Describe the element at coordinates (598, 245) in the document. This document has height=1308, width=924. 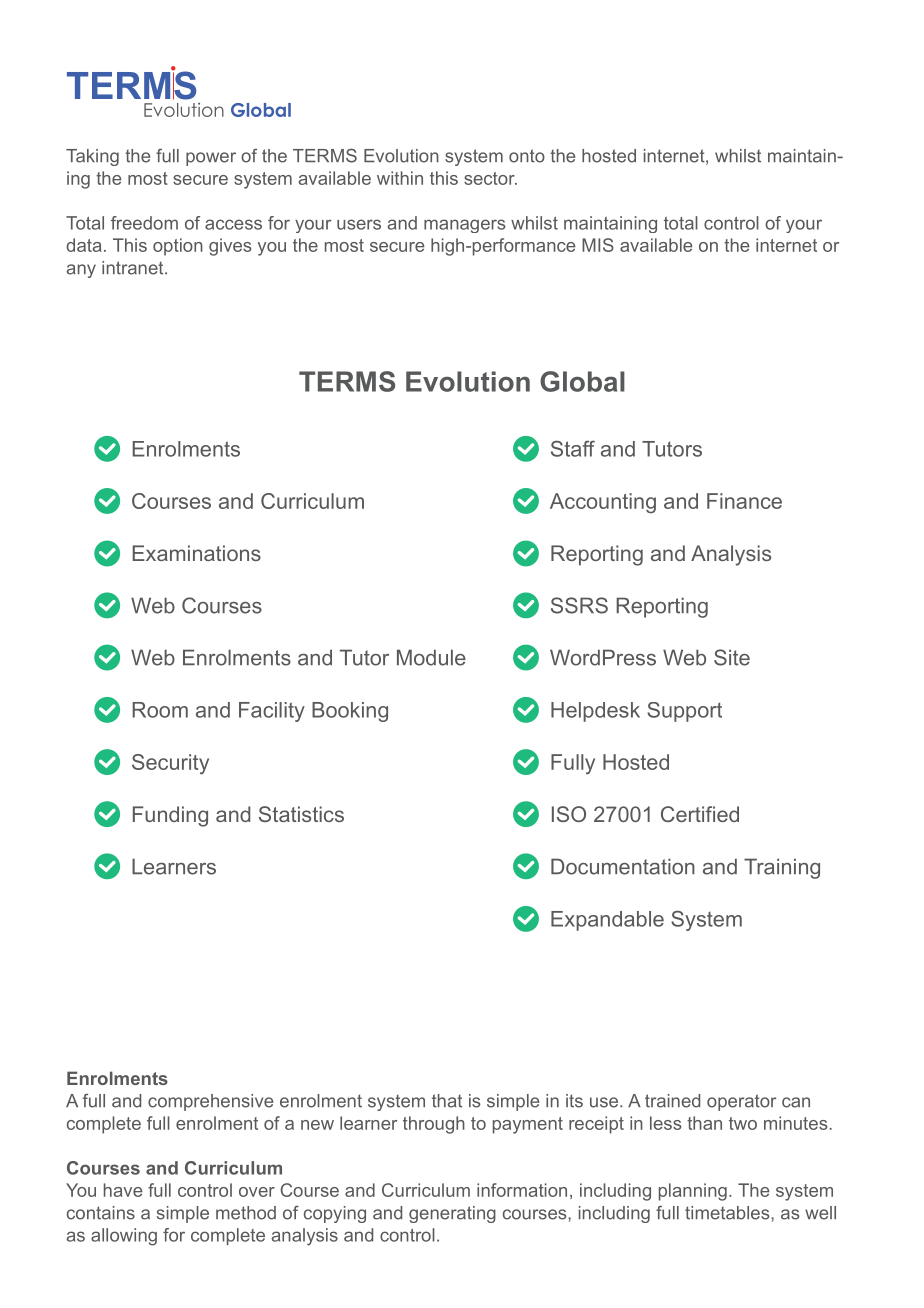
I see `MIS` at that location.
